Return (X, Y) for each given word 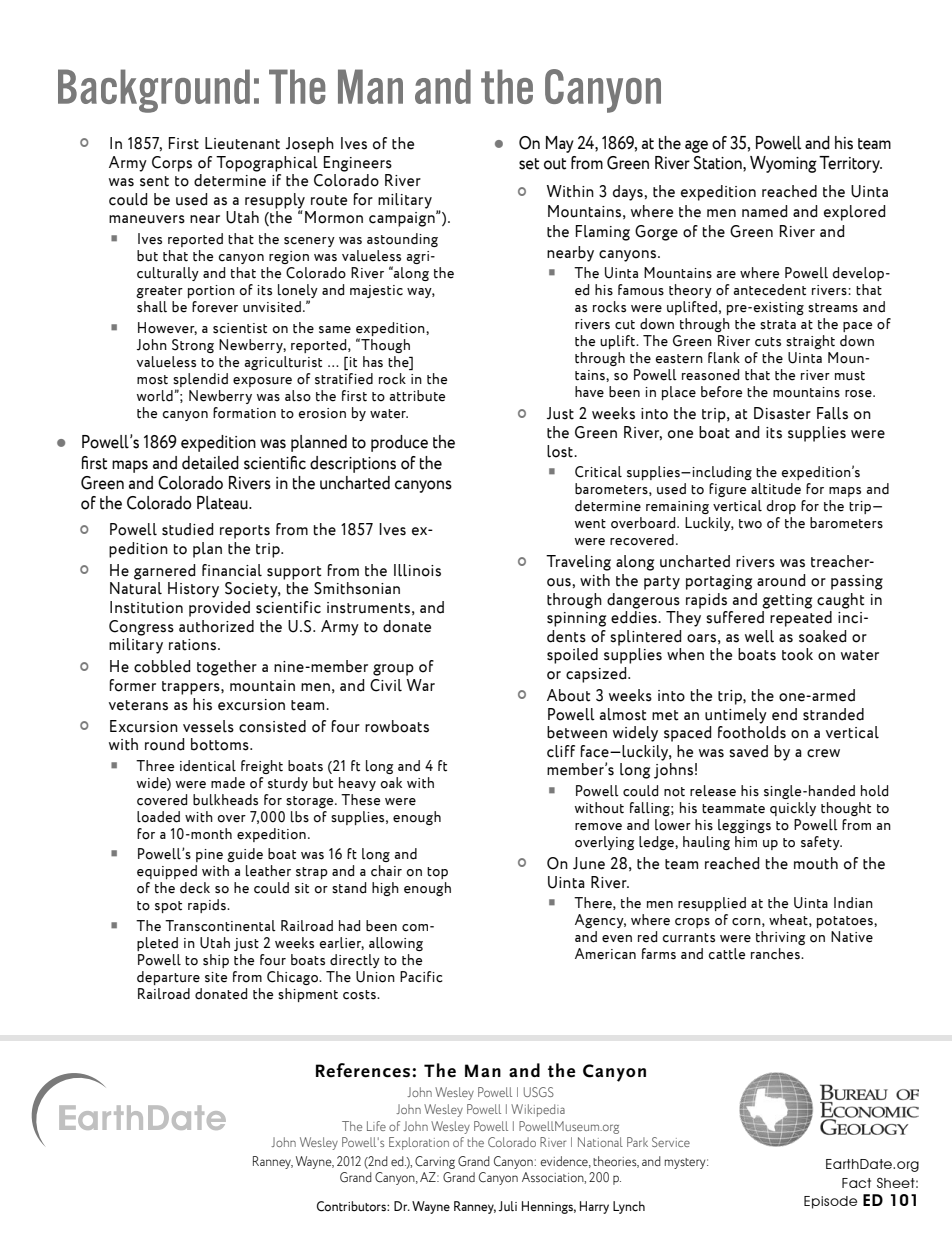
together (227, 668)
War (421, 685)
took (797, 654)
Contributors (352, 1206)
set (529, 164)
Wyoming (783, 164)
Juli (508, 1206)
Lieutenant (242, 143)
